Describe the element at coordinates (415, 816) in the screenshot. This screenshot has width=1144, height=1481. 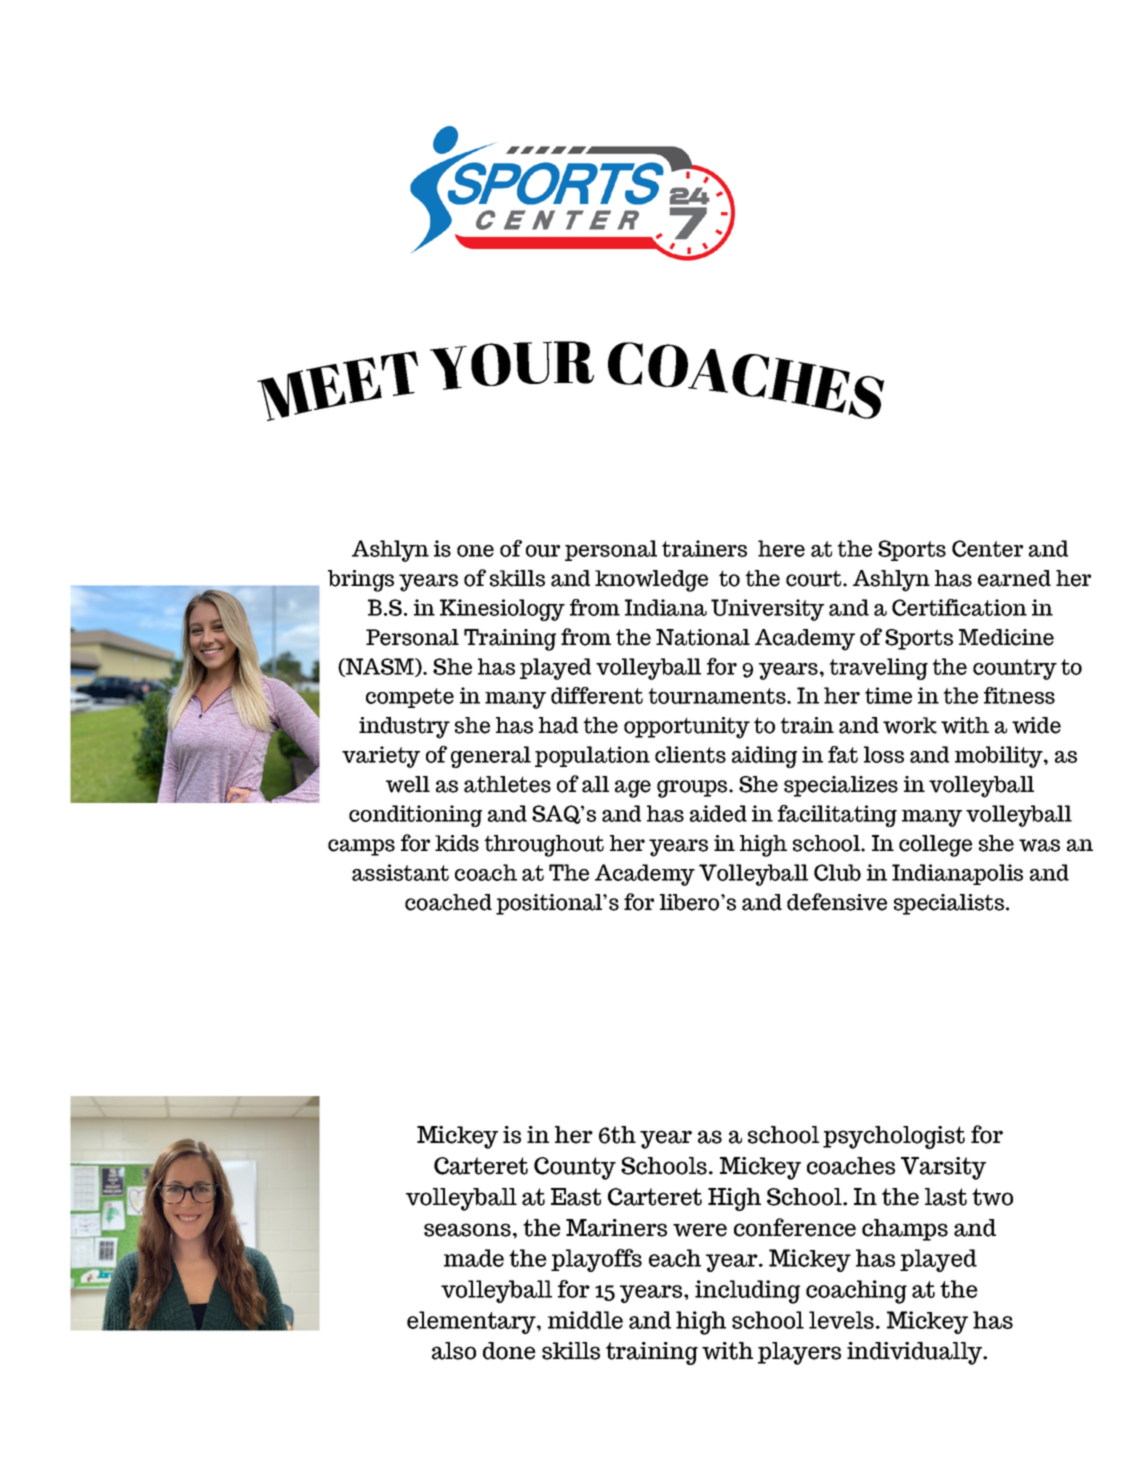
I see `conditioning` at that location.
